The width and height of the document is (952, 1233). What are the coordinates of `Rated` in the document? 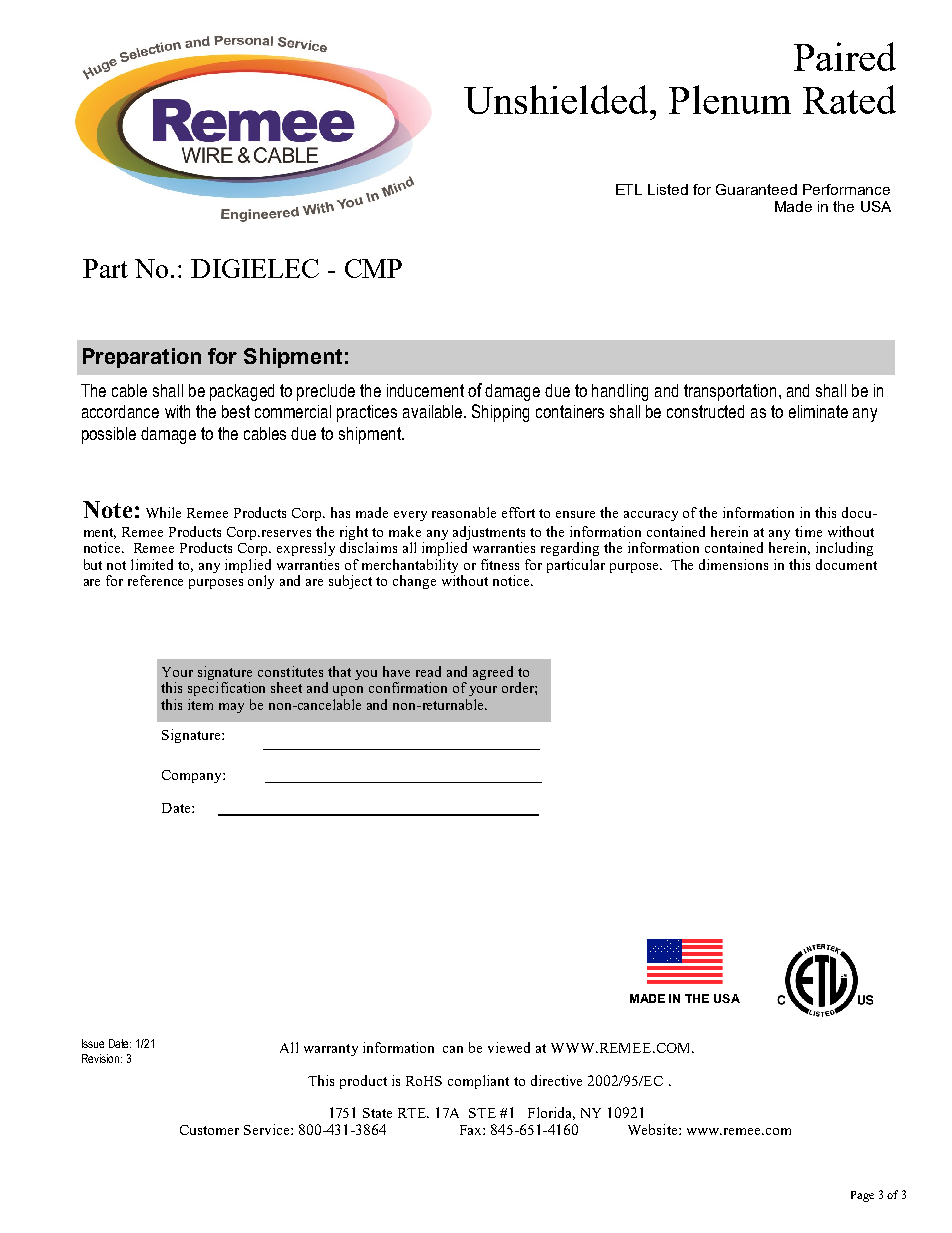 It's located at (849, 99).
